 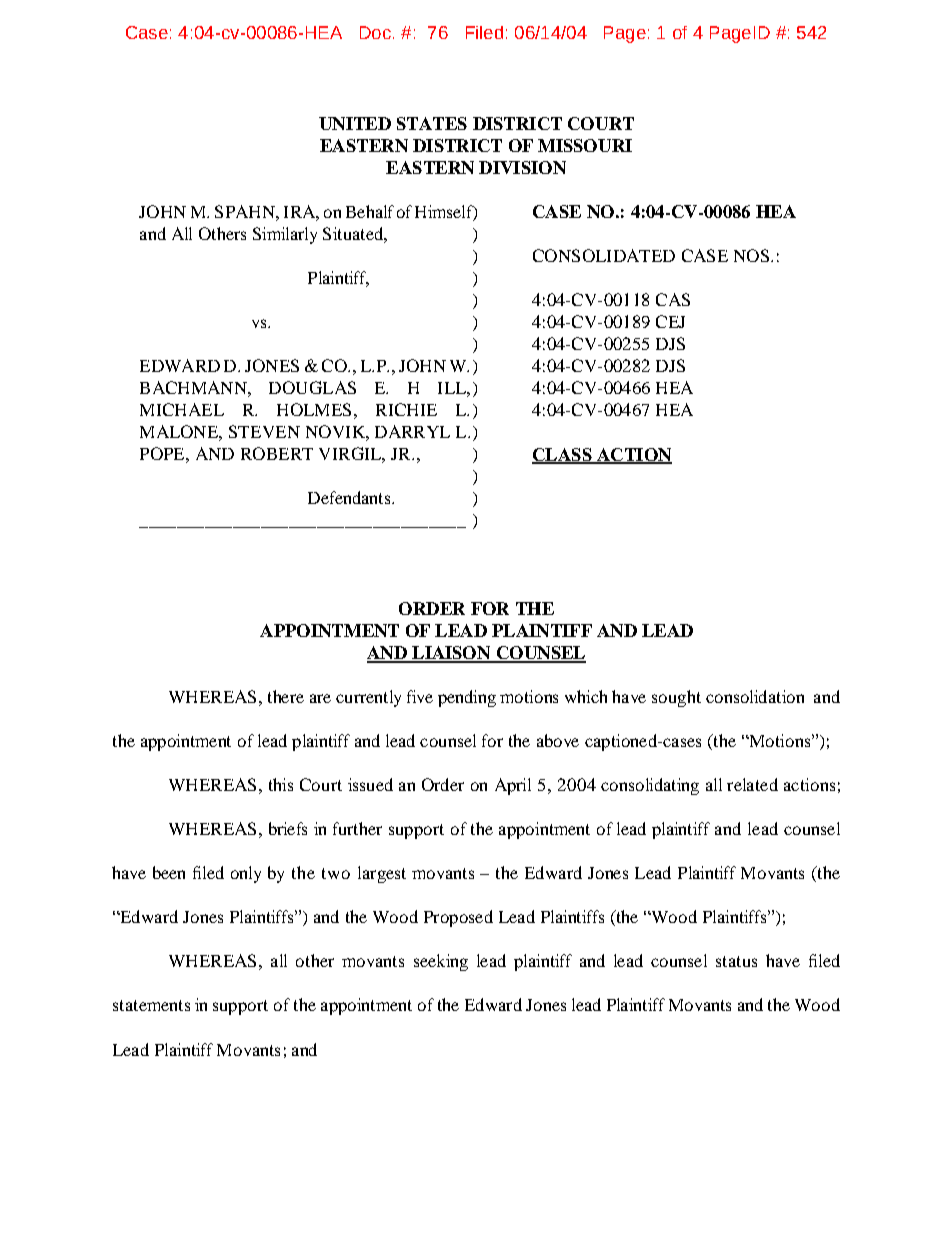 What do you see at coordinates (522, 167) in the document?
I see `DIVISION` at bounding box center [522, 167].
